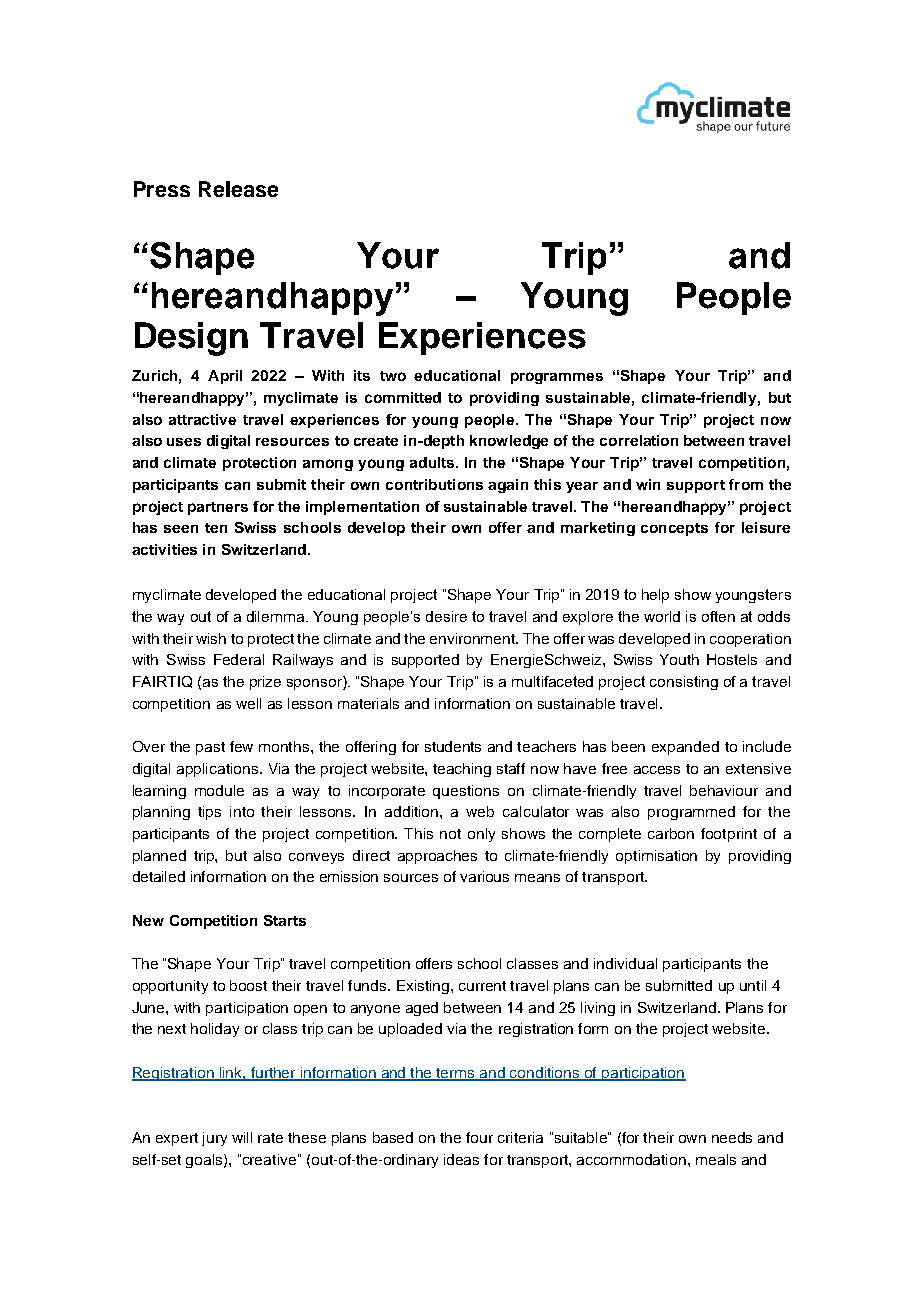  What do you see at coordinates (285, 920) in the page?
I see `Starts` at bounding box center [285, 920].
